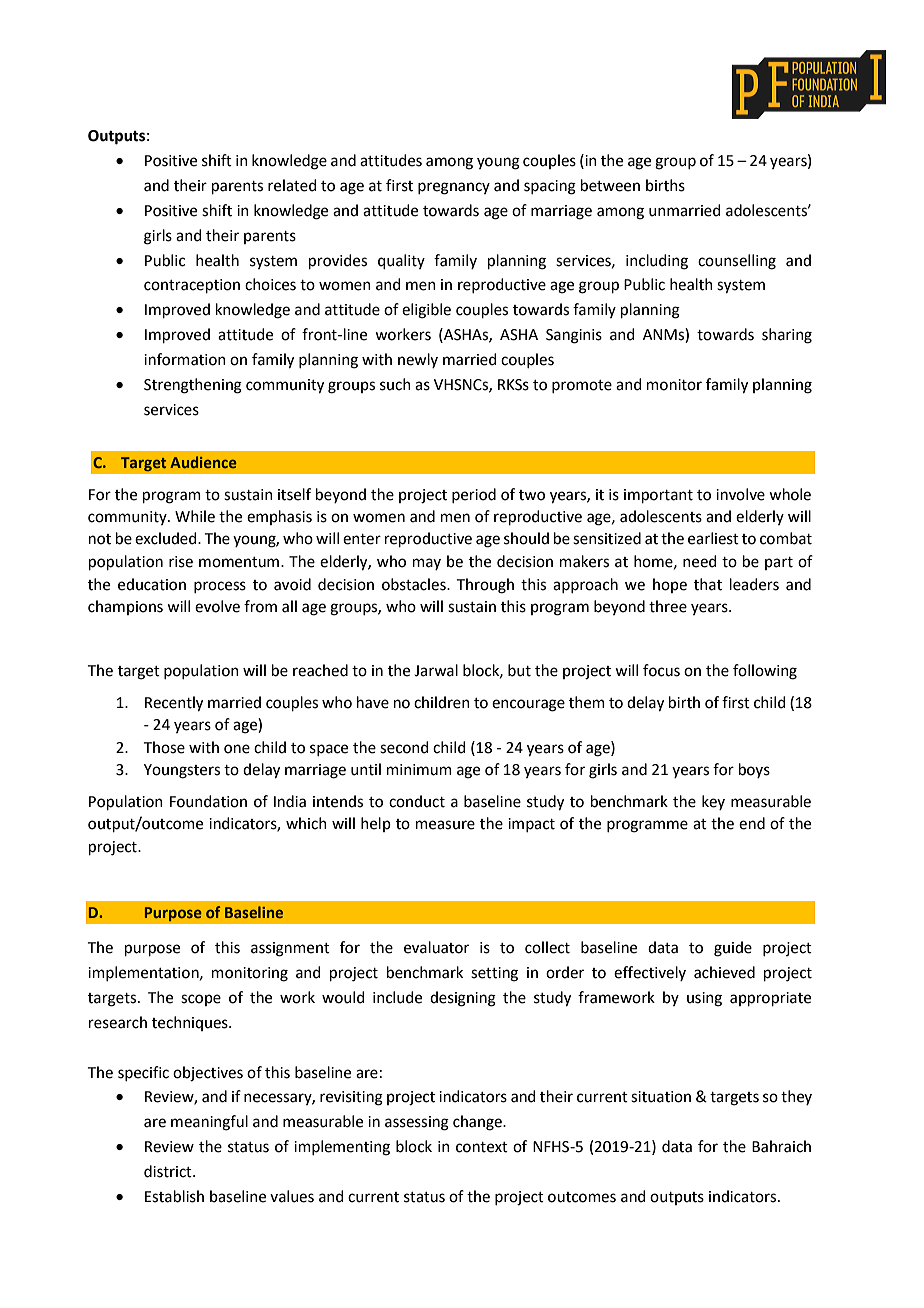 The width and height of the image is (924, 1308). What do you see at coordinates (208, 801) in the image?
I see `Foundation` at bounding box center [208, 801].
